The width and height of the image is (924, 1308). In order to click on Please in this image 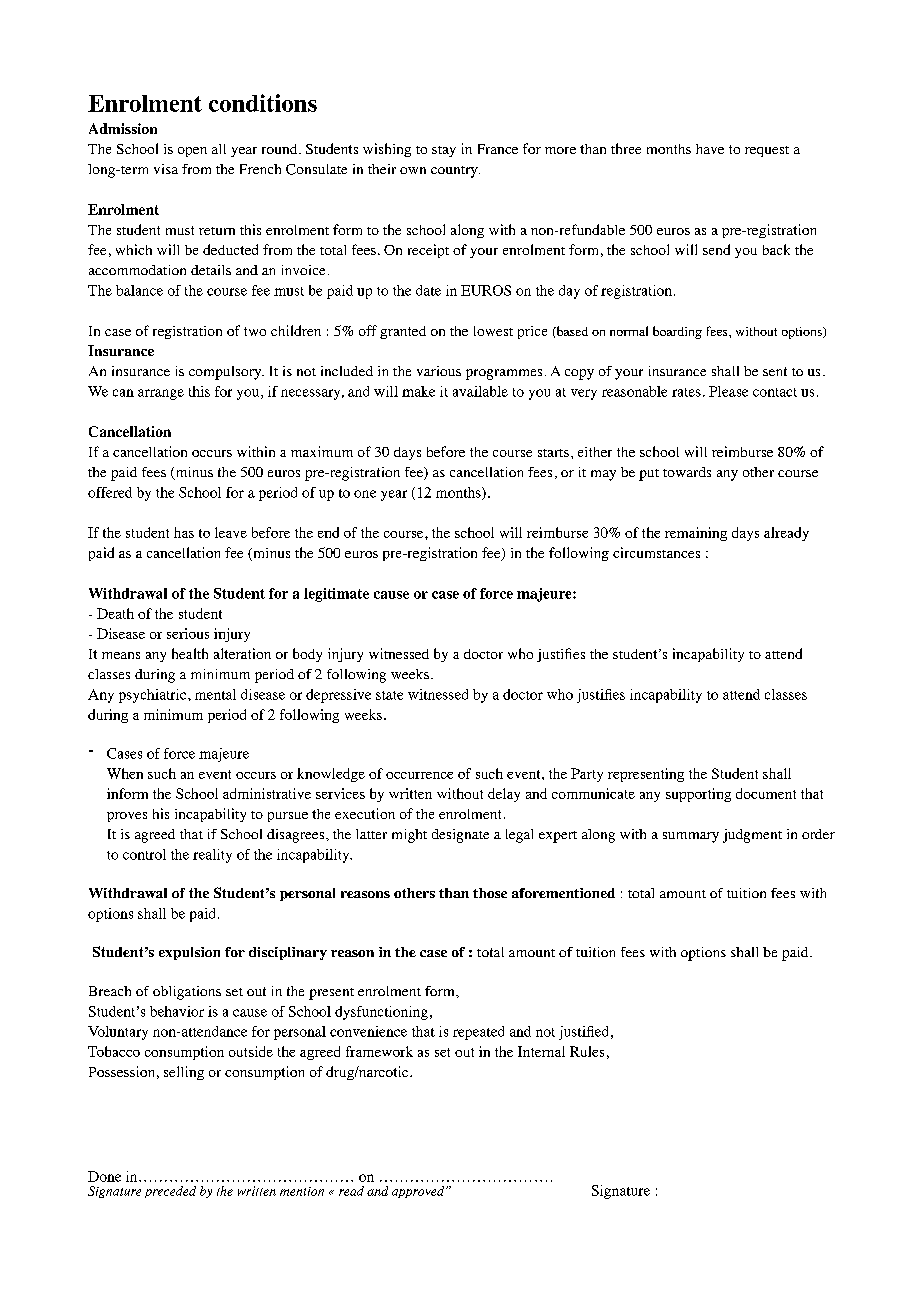, I will do `click(728, 391)`.
